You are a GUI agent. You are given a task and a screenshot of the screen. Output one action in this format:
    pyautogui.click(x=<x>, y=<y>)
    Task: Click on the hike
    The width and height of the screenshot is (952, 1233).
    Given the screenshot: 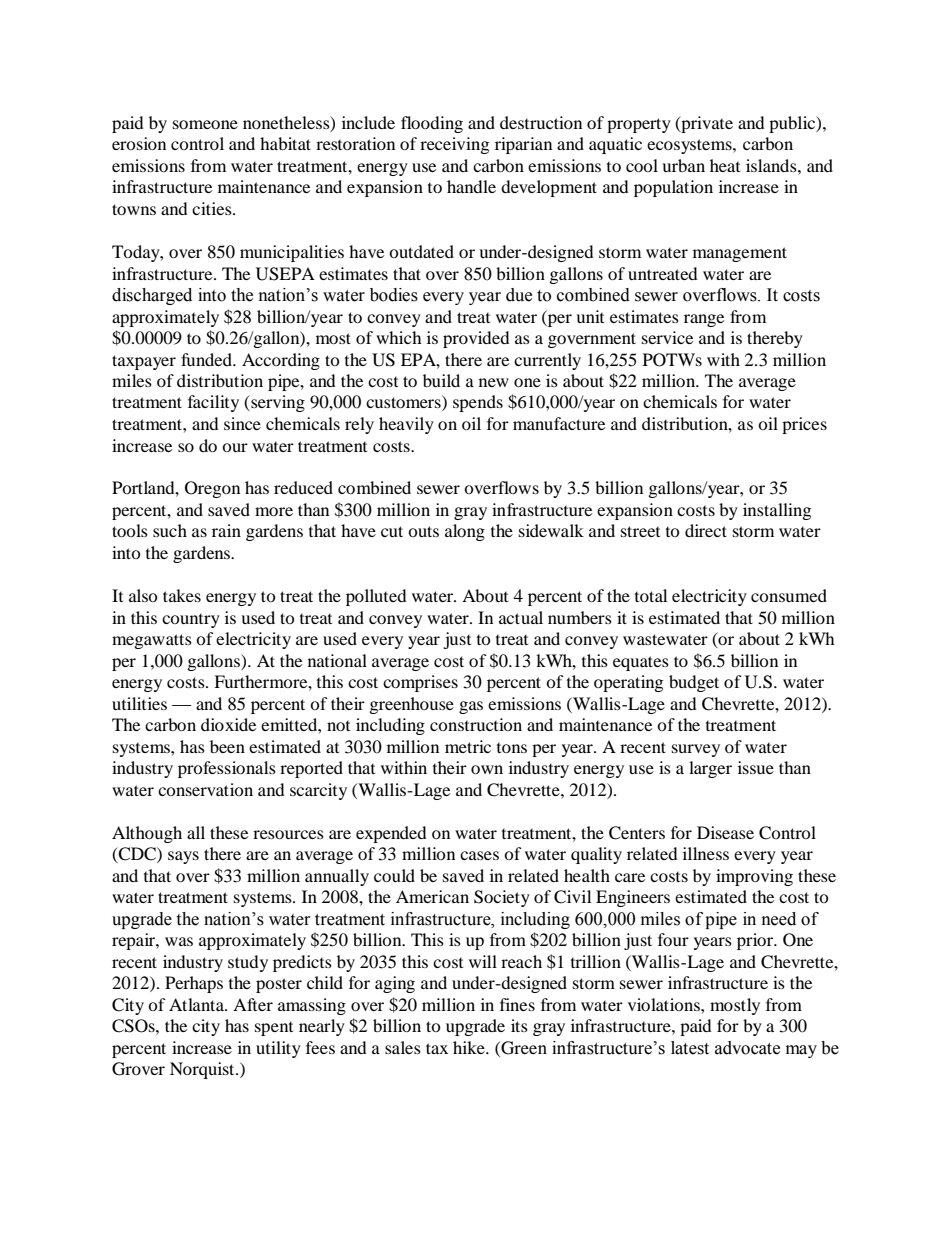 What is the action you would take?
    pyautogui.click(x=470, y=1047)
